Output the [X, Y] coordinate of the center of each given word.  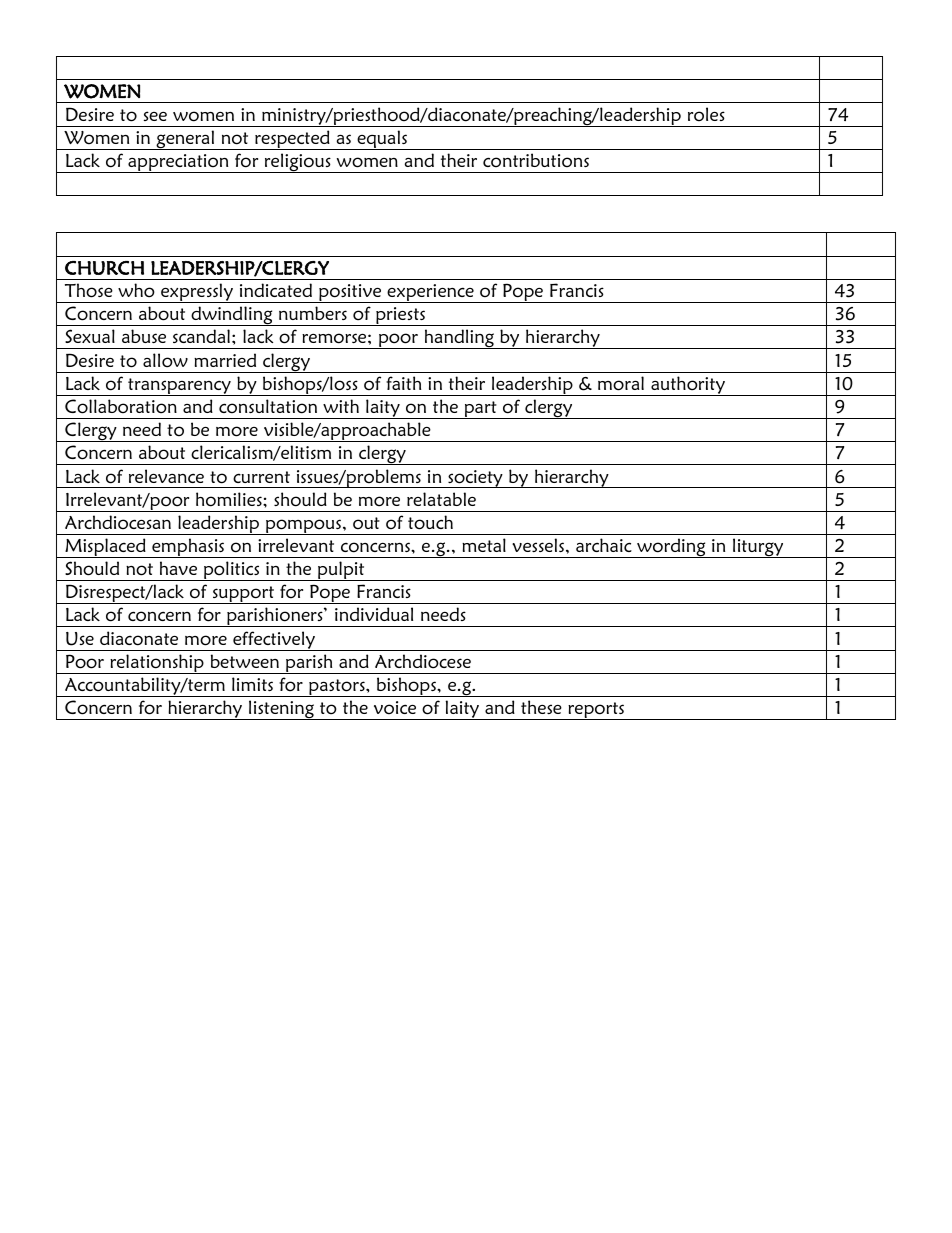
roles [706, 114]
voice [395, 708]
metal [484, 545]
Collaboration [121, 406]
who [136, 290]
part [480, 410]
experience [430, 293]
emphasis [188, 548]
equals [382, 140]
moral [621, 383]
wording [671, 548]
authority [688, 386]
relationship [157, 664]
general [185, 140]
